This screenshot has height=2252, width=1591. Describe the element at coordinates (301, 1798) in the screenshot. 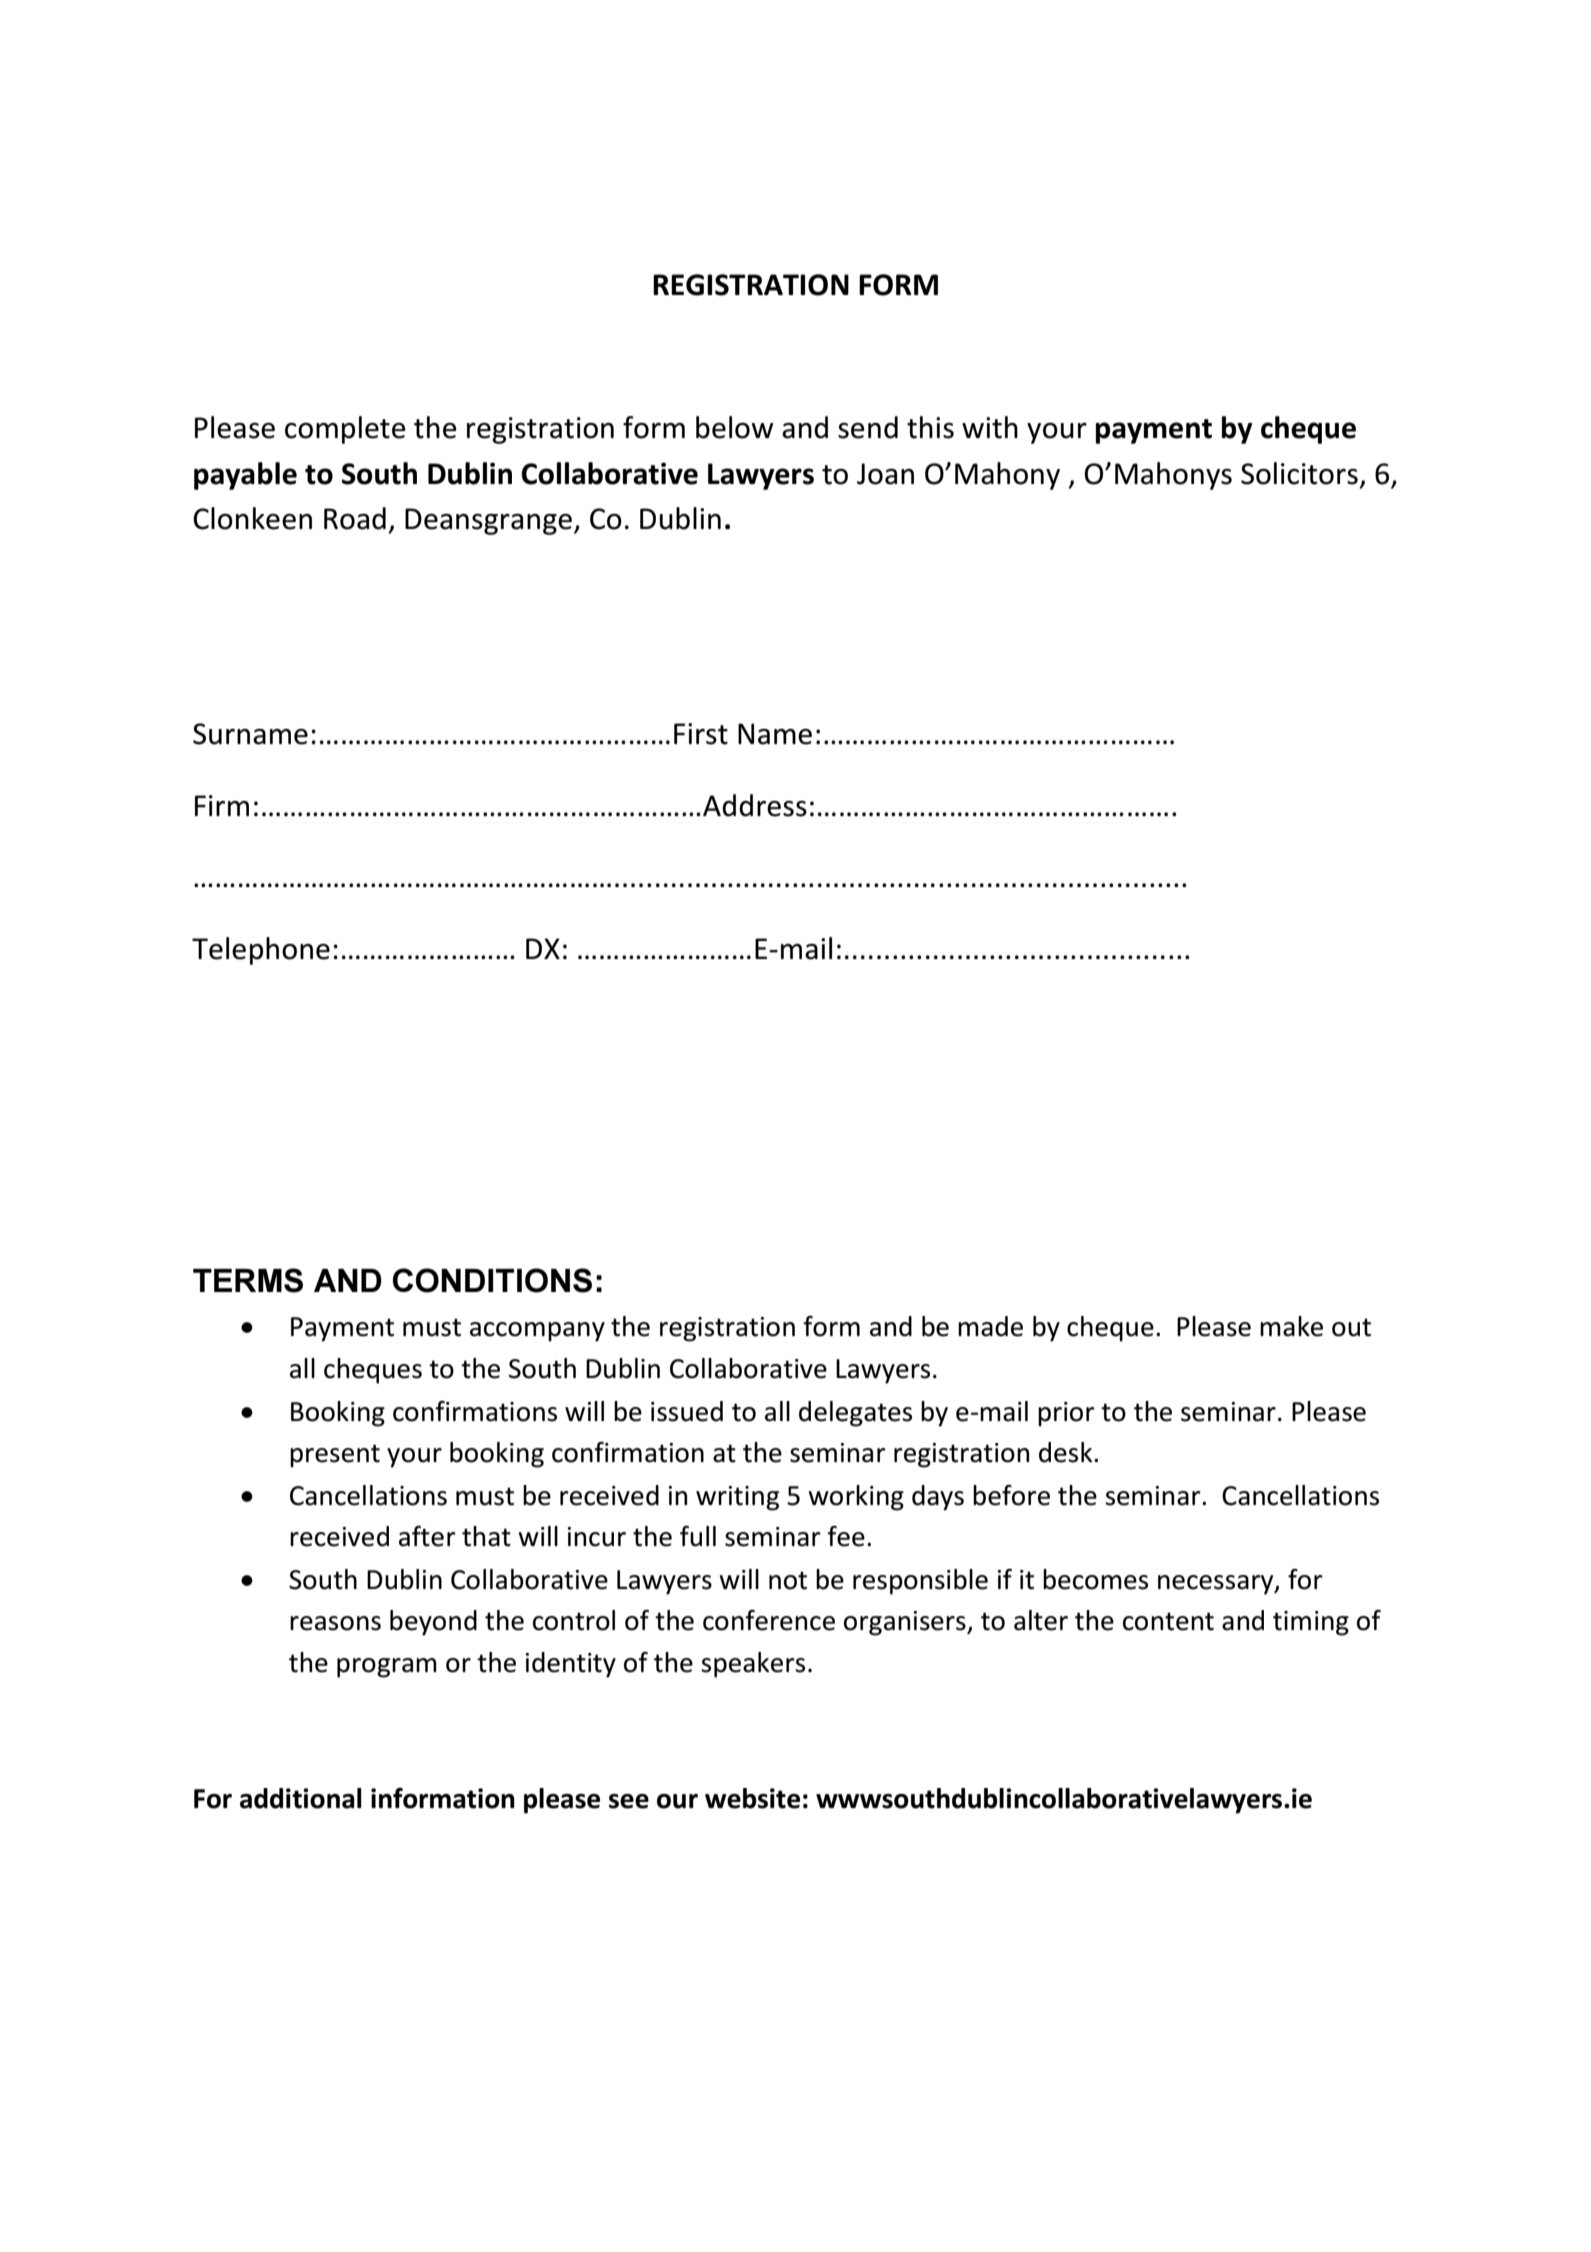

I see `additional` at that location.
